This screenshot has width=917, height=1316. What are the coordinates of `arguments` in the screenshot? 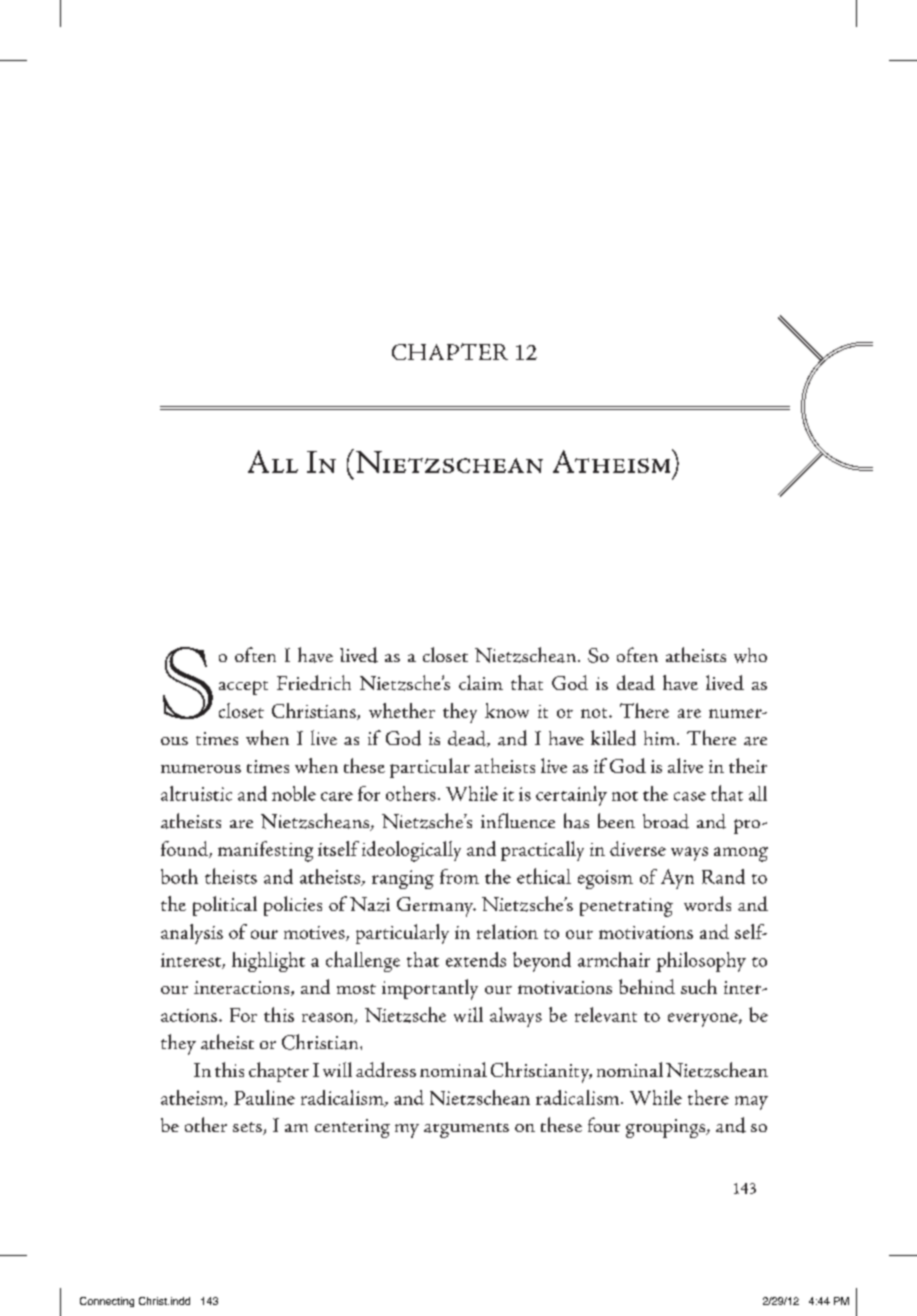 It's located at (466, 1130).
